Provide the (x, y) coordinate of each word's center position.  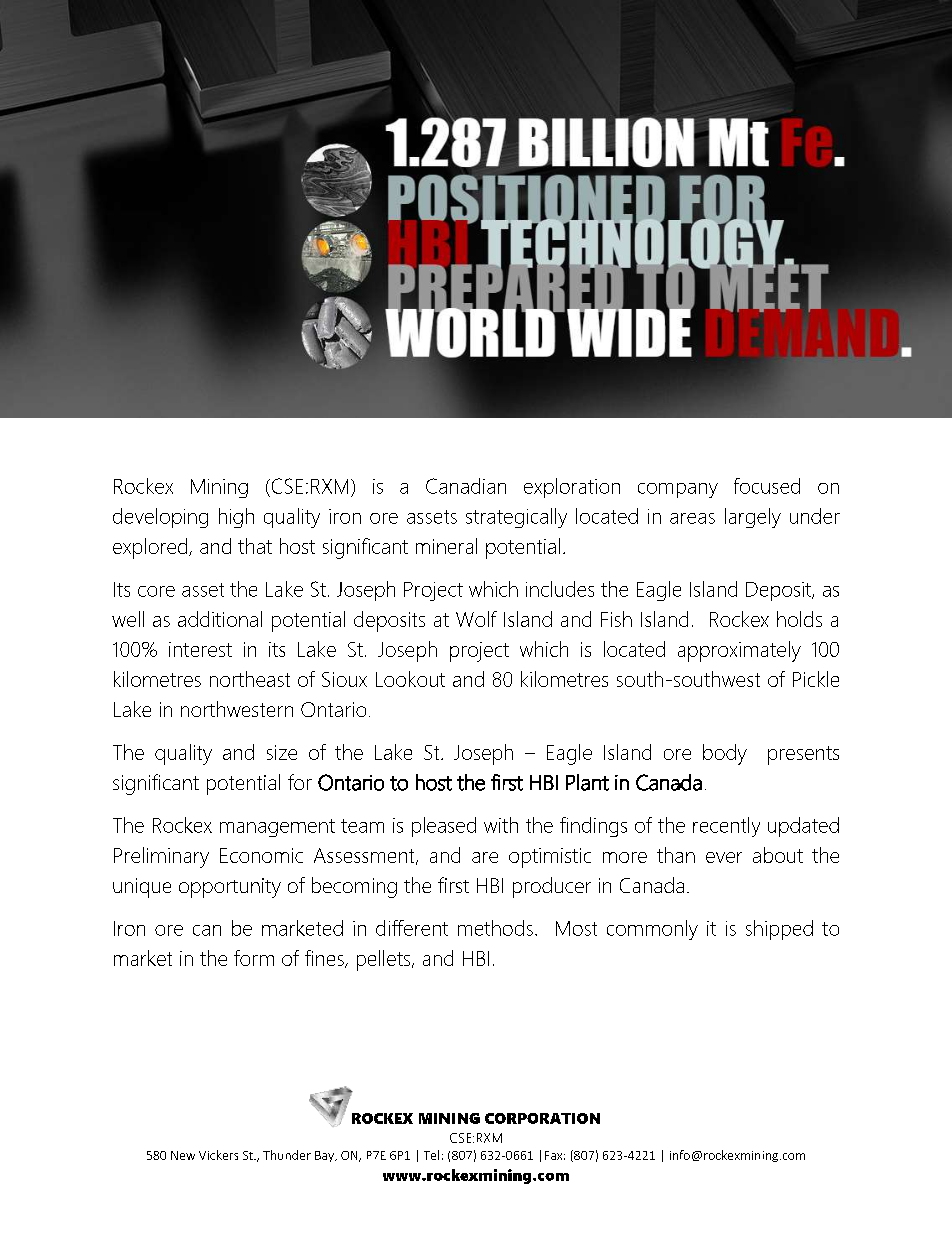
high (236, 518)
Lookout (410, 679)
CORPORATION (542, 1118)
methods (495, 928)
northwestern (237, 709)
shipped (779, 930)
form (254, 958)
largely (753, 518)
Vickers (218, 1155)
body (725, 754)
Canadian (466, 486)
